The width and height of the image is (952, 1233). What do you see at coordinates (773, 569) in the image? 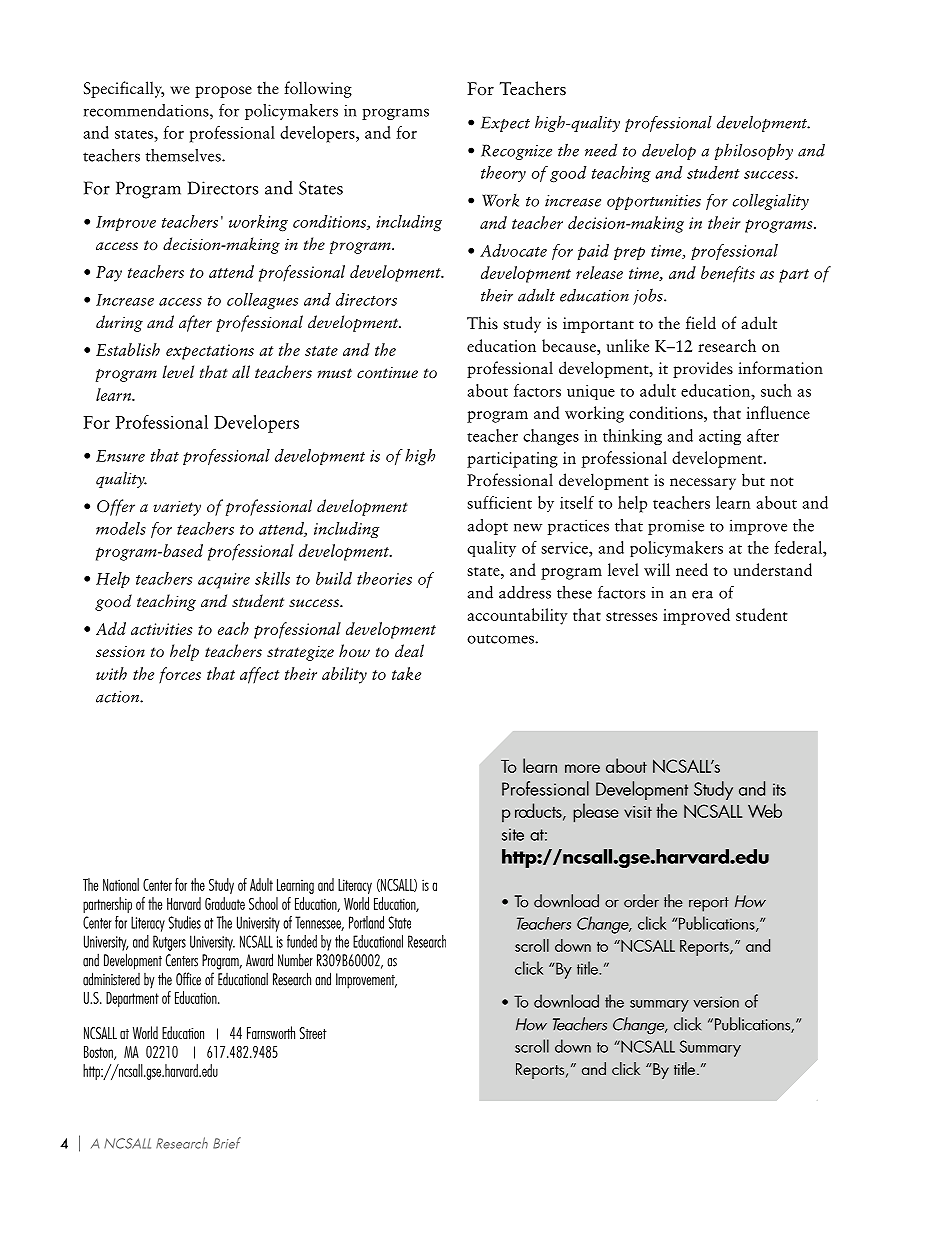
I see `understand` at bounding box center [773, 569].
